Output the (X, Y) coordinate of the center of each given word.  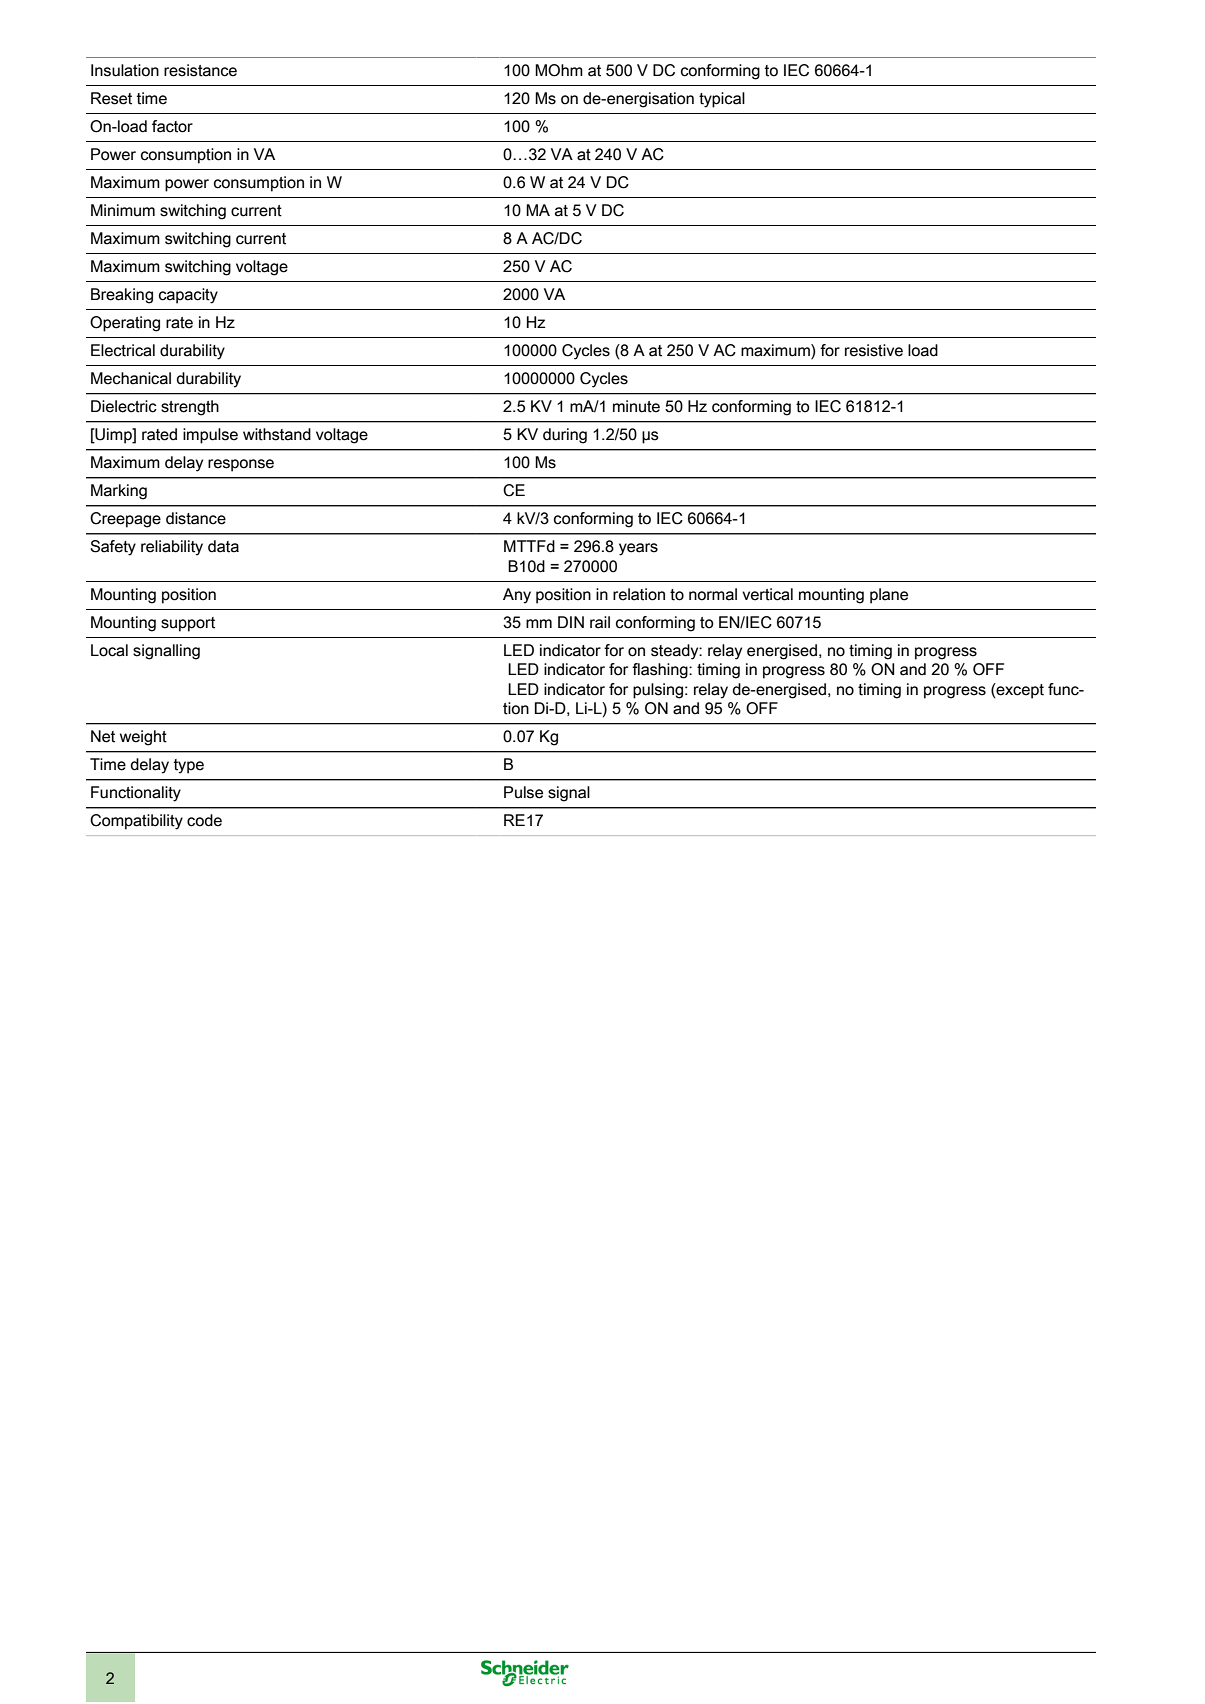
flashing (661, 671)
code (204, 820)
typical (722, 100)
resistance (200, 70)
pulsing (658, 691)
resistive (874, 350)
